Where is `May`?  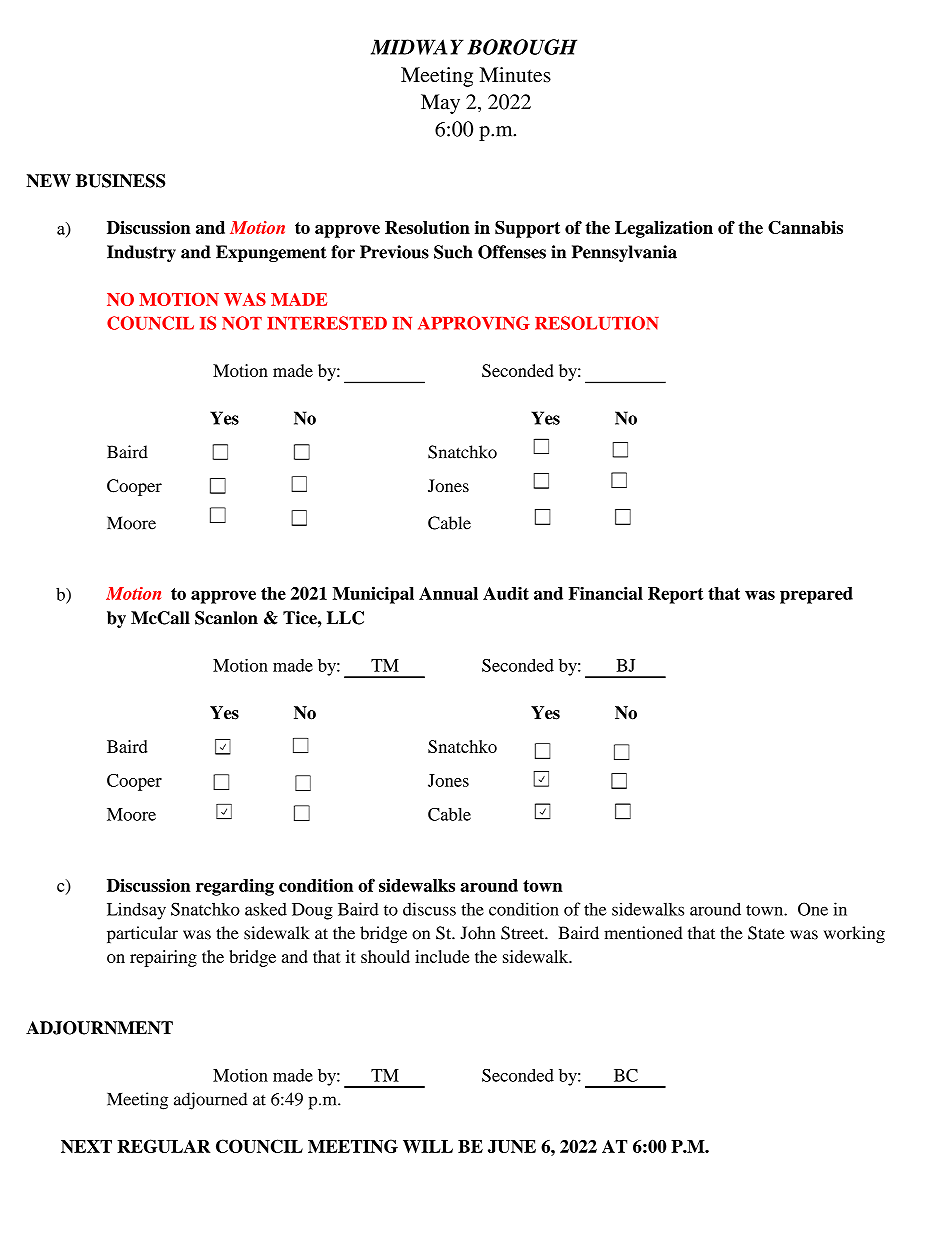
May is located at coordinates (440, 104).
